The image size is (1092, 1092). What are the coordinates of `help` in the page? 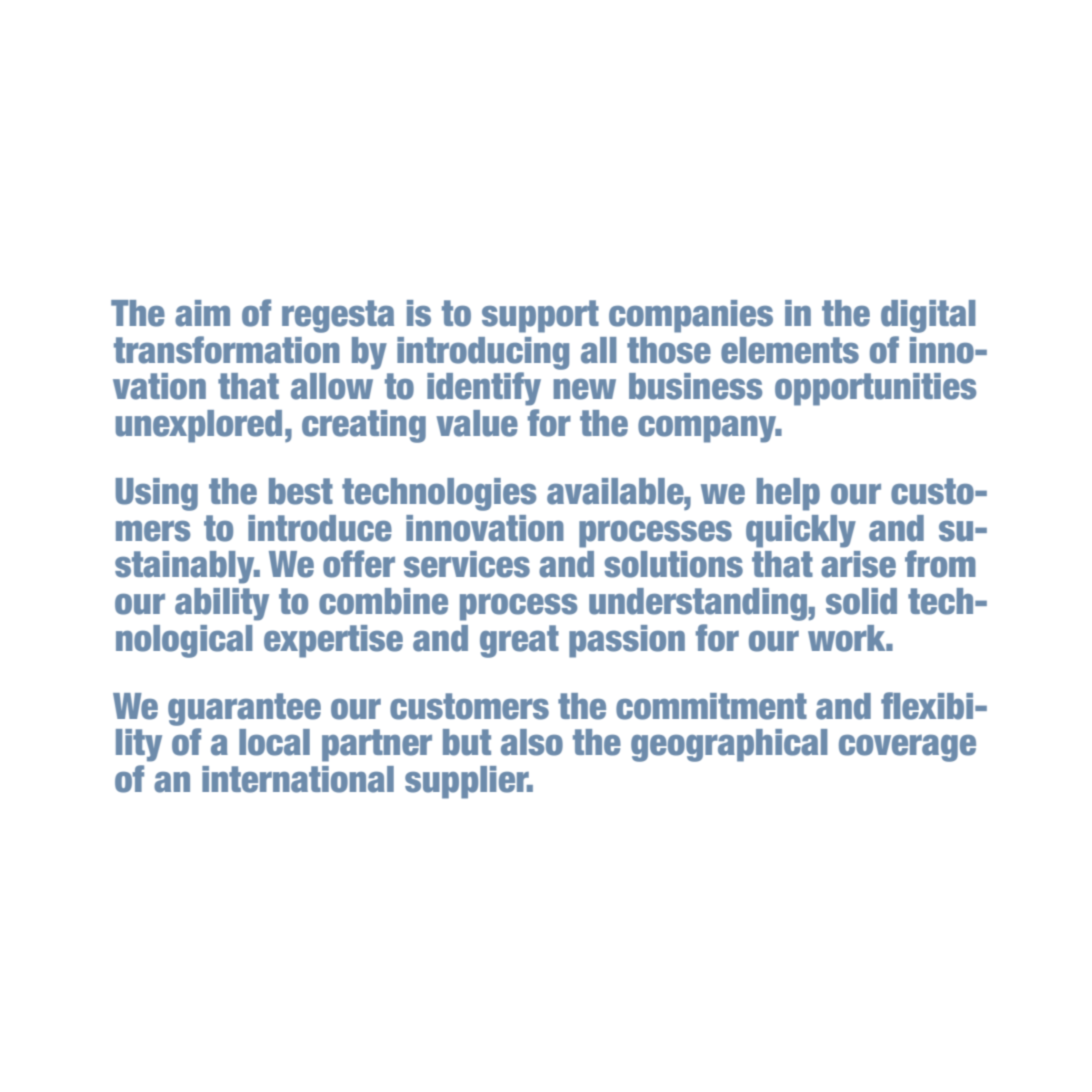 It's located at (788, 494).
